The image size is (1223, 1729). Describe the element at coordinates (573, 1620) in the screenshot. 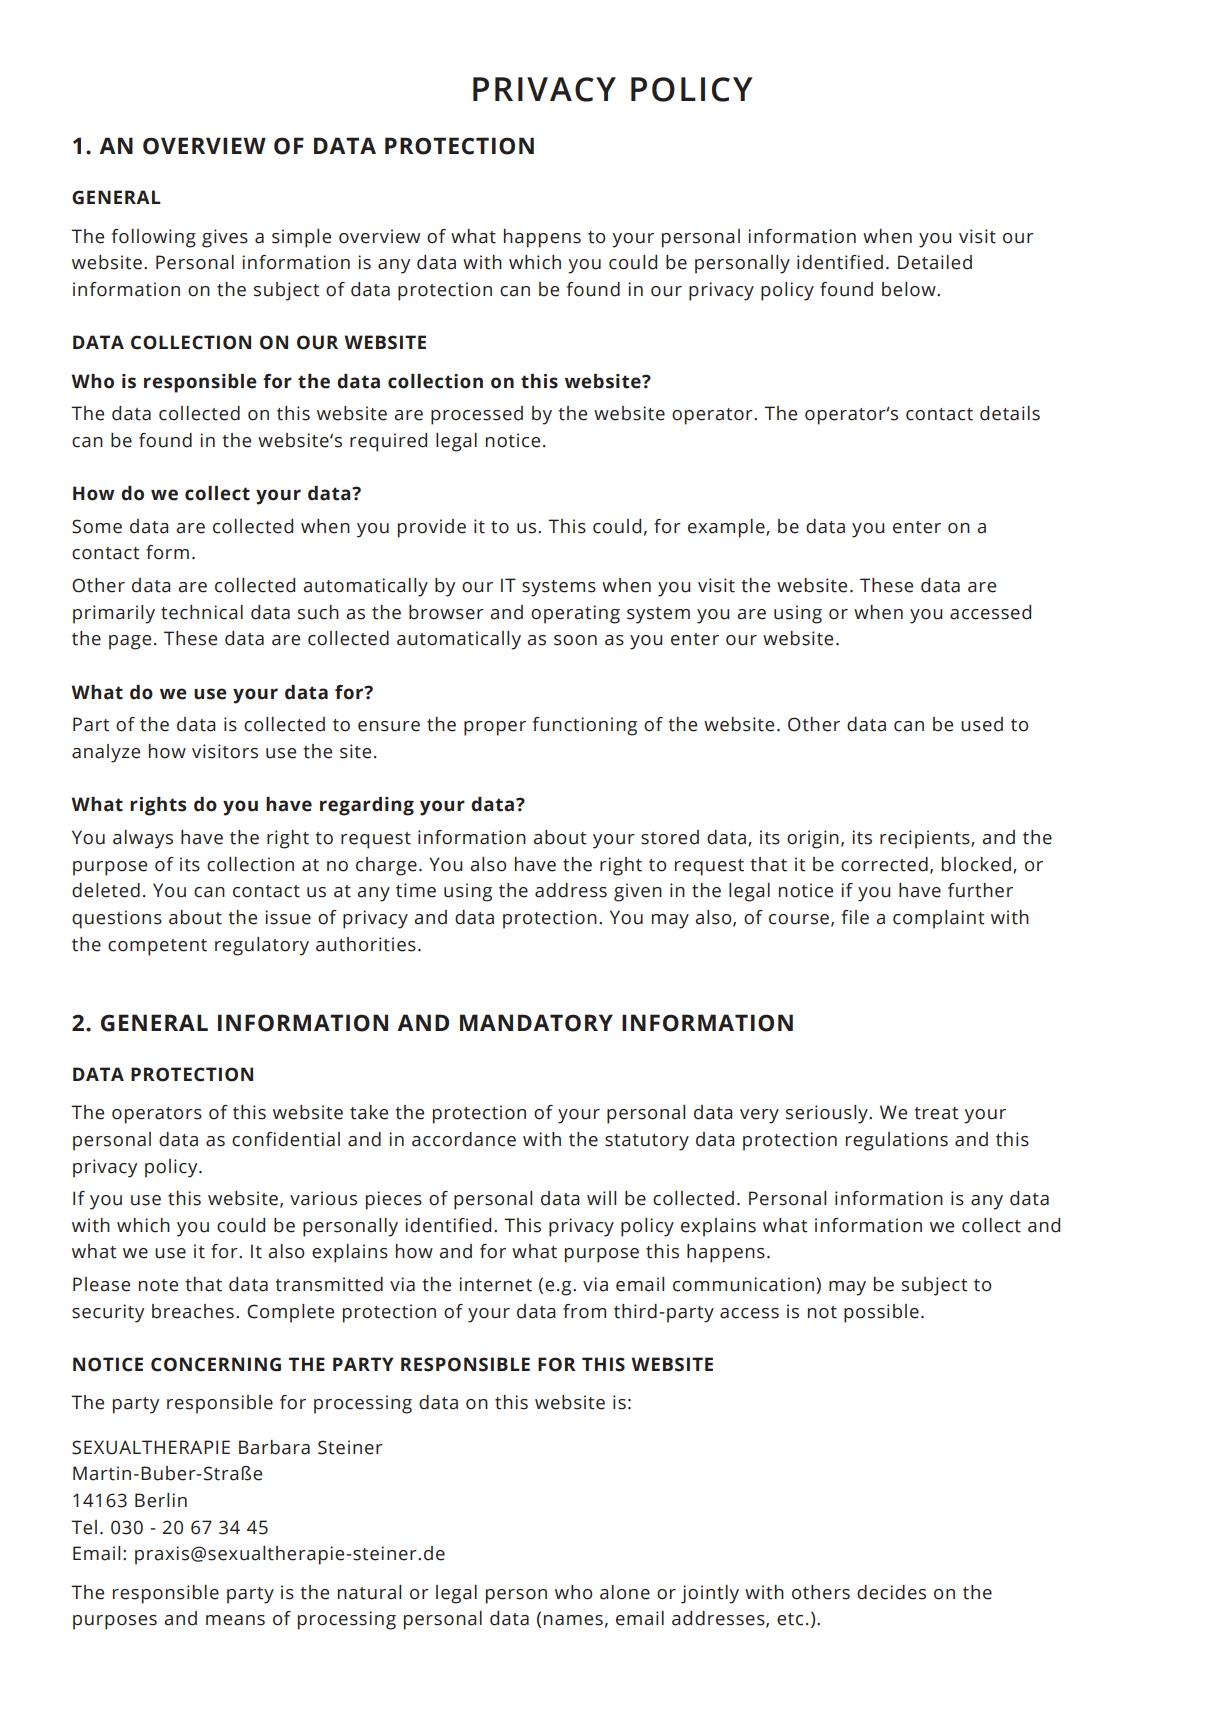

I see `names` at that location.
